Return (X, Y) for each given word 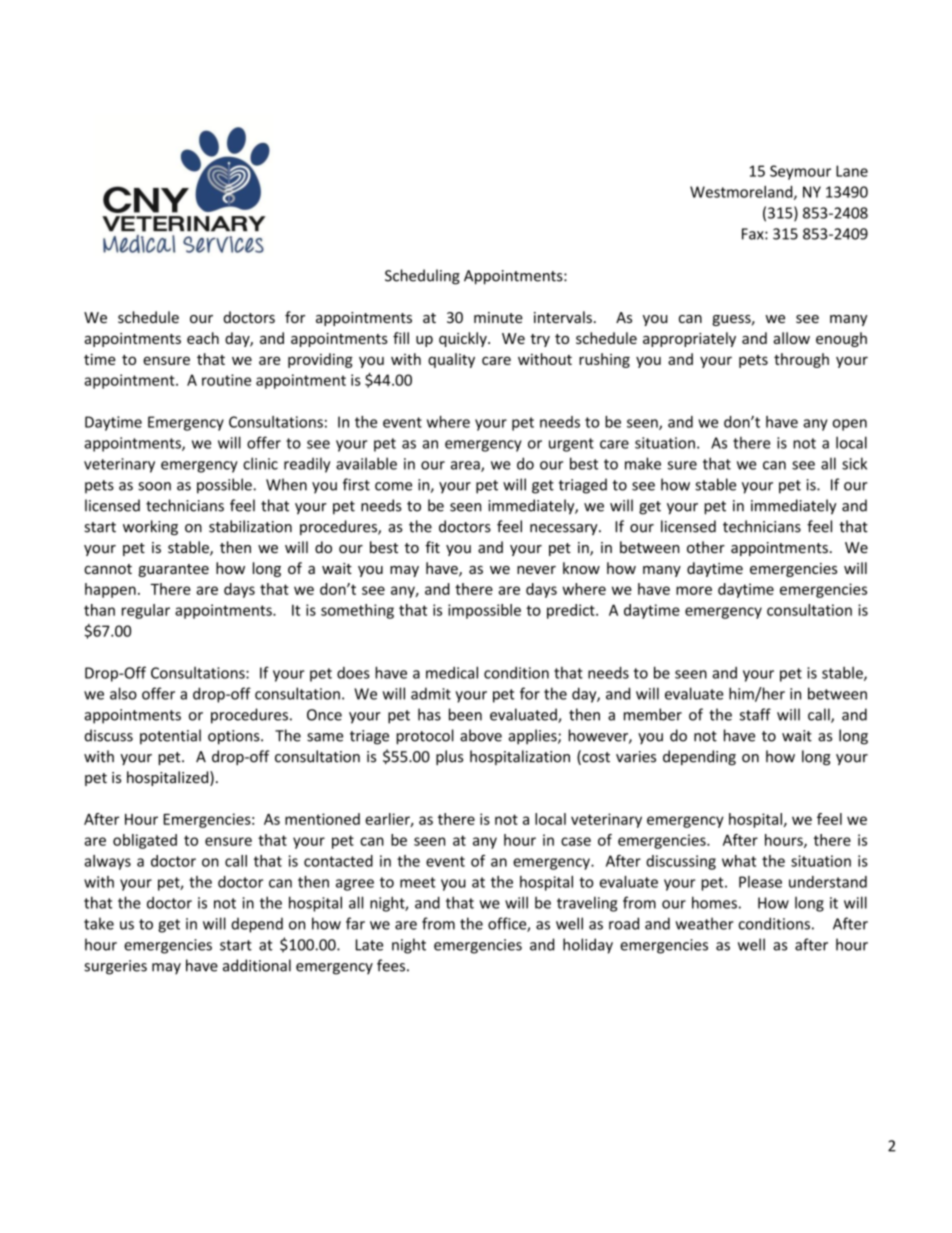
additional (257, 965)
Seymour (800, 172)
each (203, 338)
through (801, 360)
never (536, 570)
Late (369, 945)
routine (226, 380)
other (706, 547)
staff (755, 714)
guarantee (174, 570)
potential (170, 737)
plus (449, 757)
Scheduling (422, 277)
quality (451, 360)
